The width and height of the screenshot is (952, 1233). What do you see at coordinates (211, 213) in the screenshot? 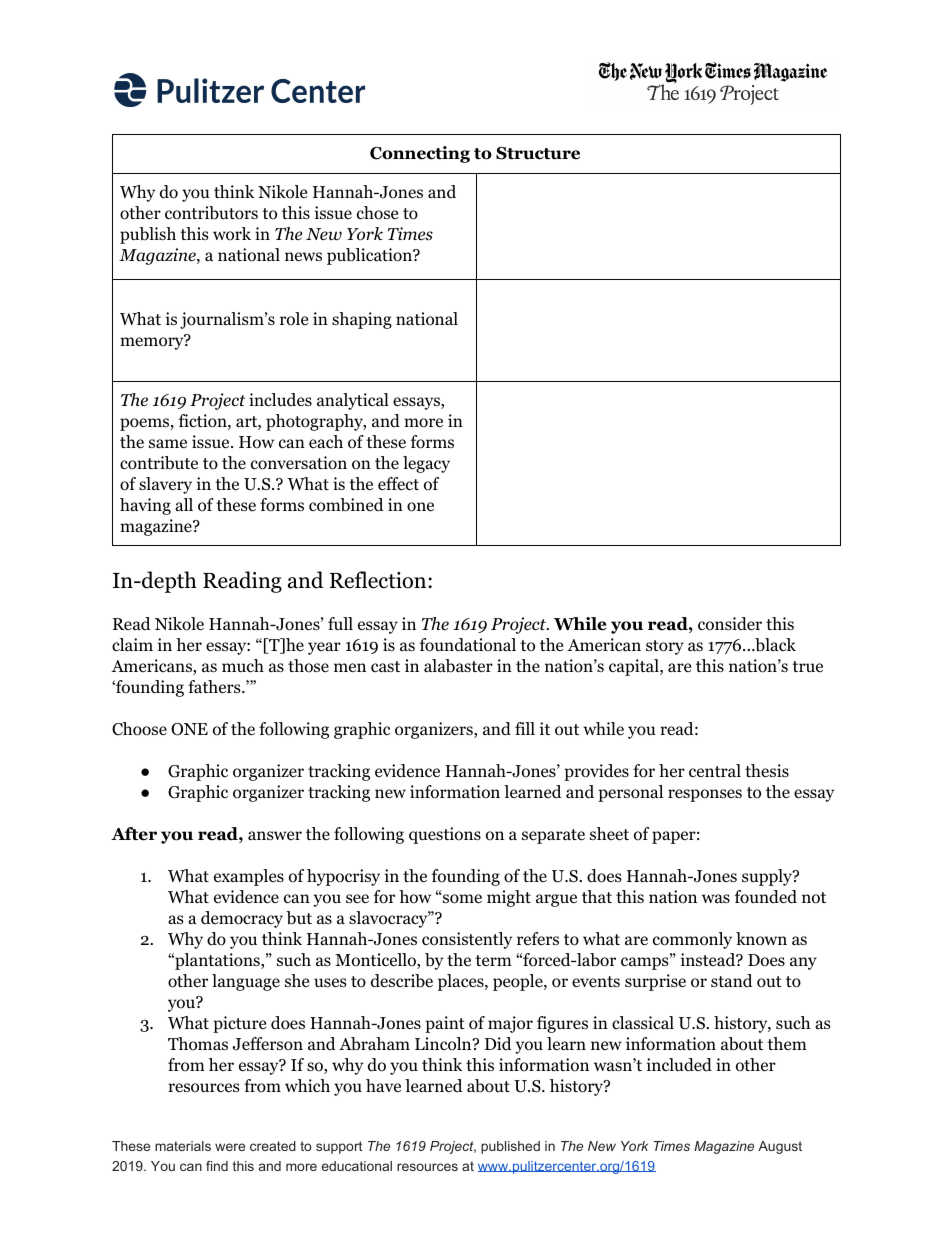
I see `contributors` at bounding box center [211, 213].
